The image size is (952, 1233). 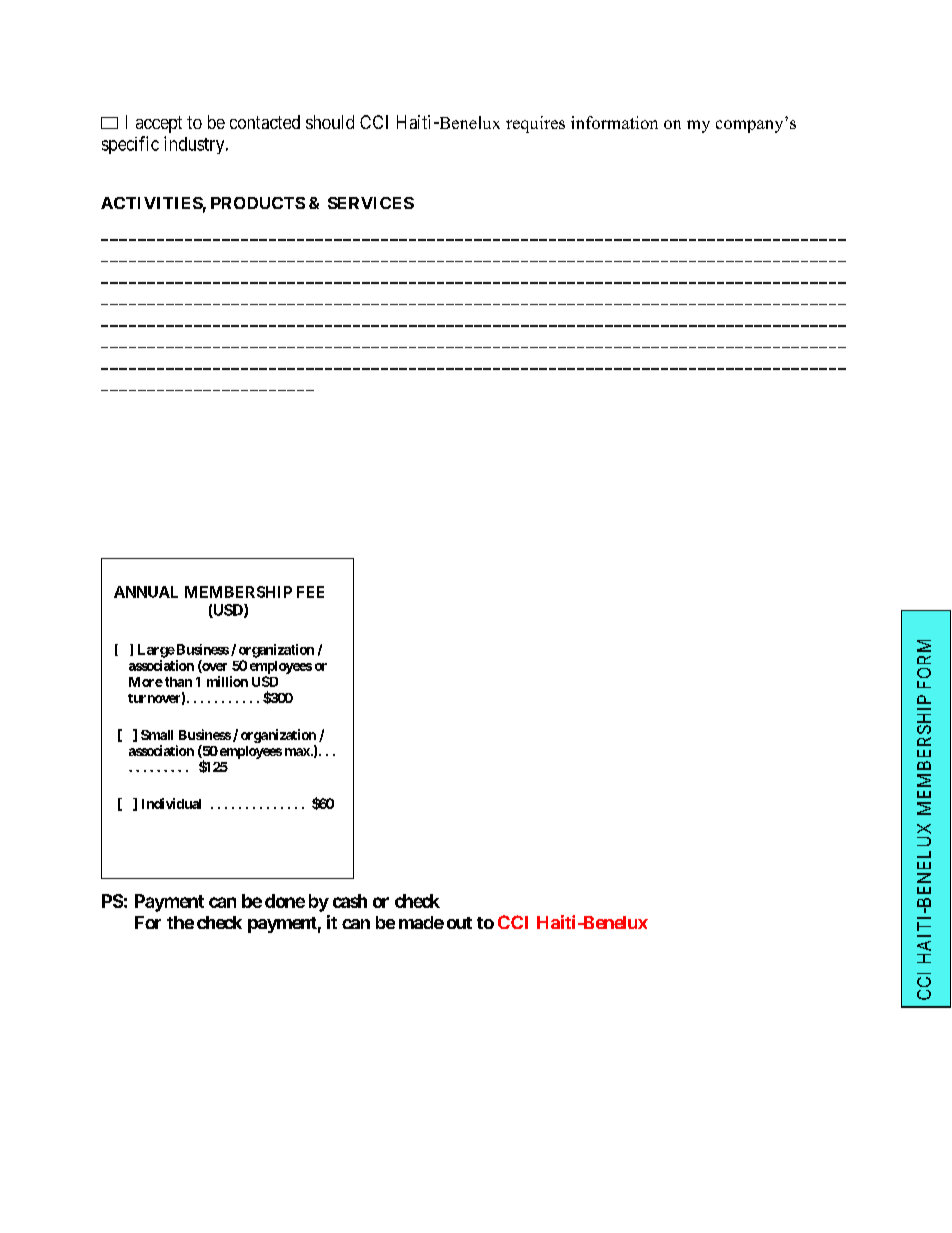 What do you see at coordinates (146, 592) in the page?
I see `ANNUAL` at bounding box center [146, 592].
